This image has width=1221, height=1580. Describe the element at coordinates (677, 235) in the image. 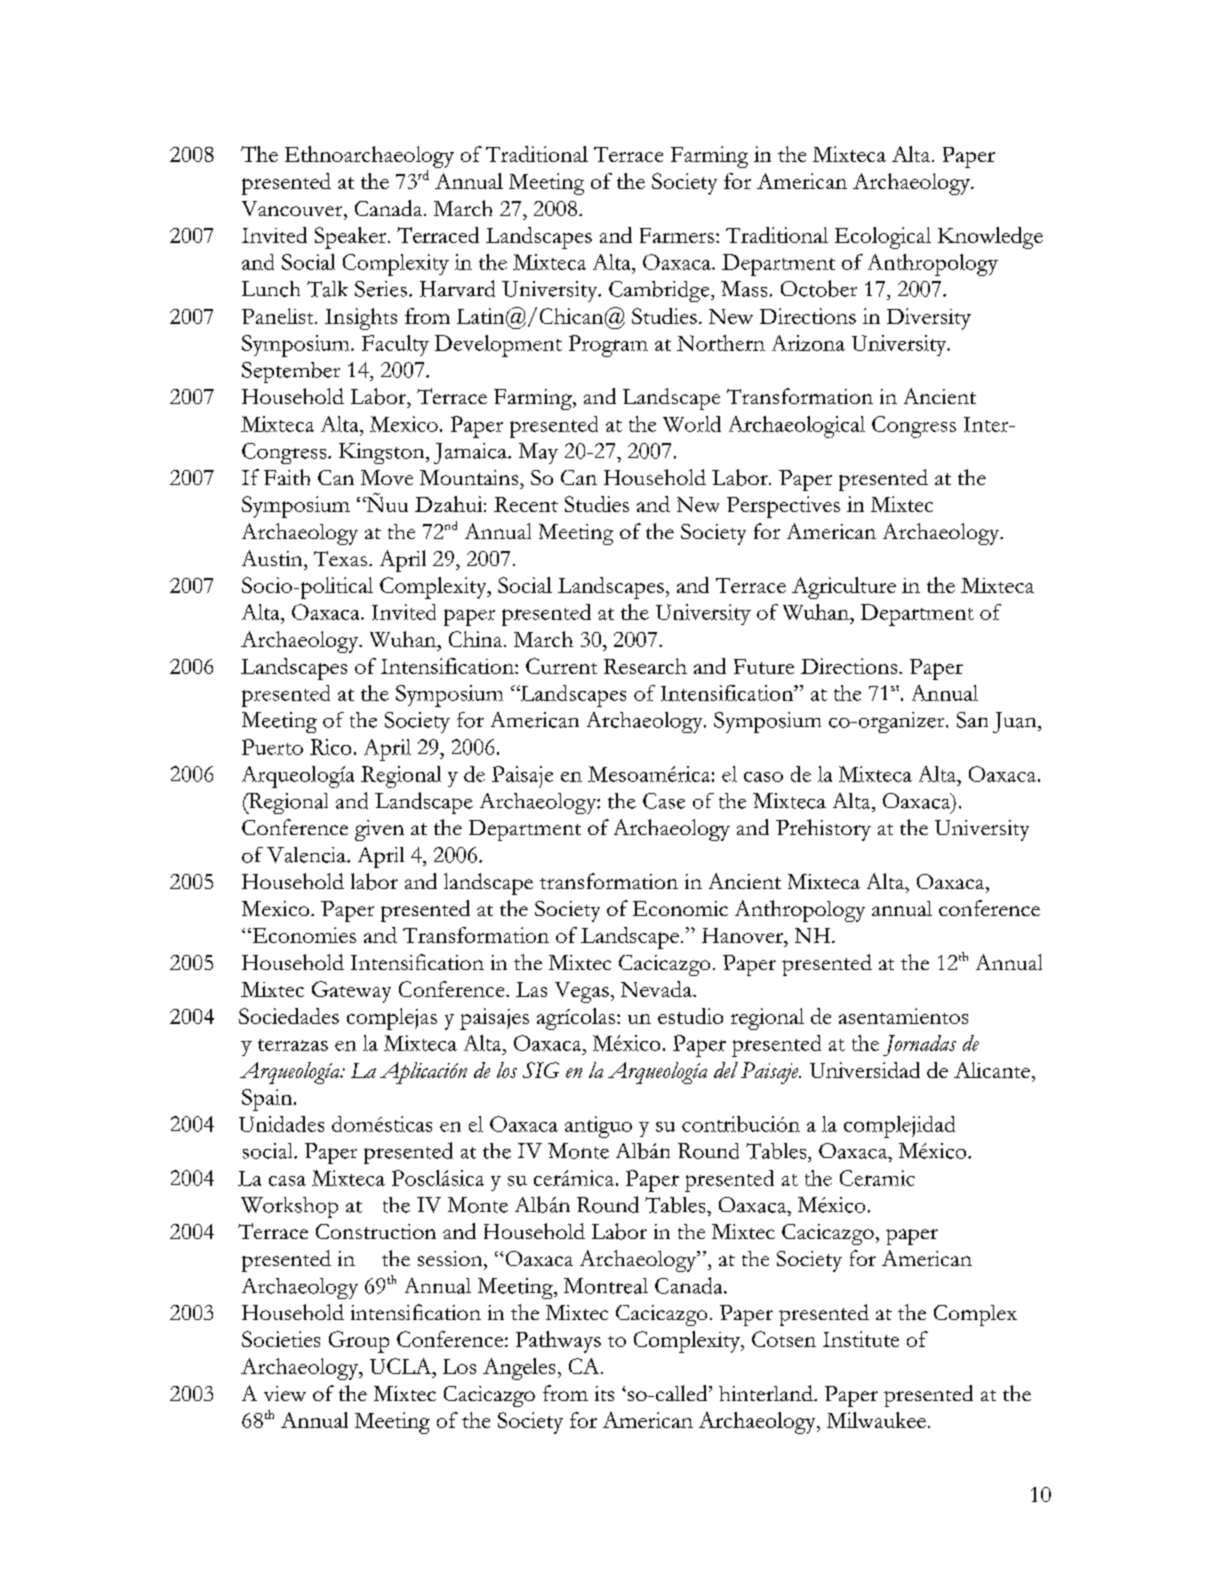

I see `Farmers` at that location.
